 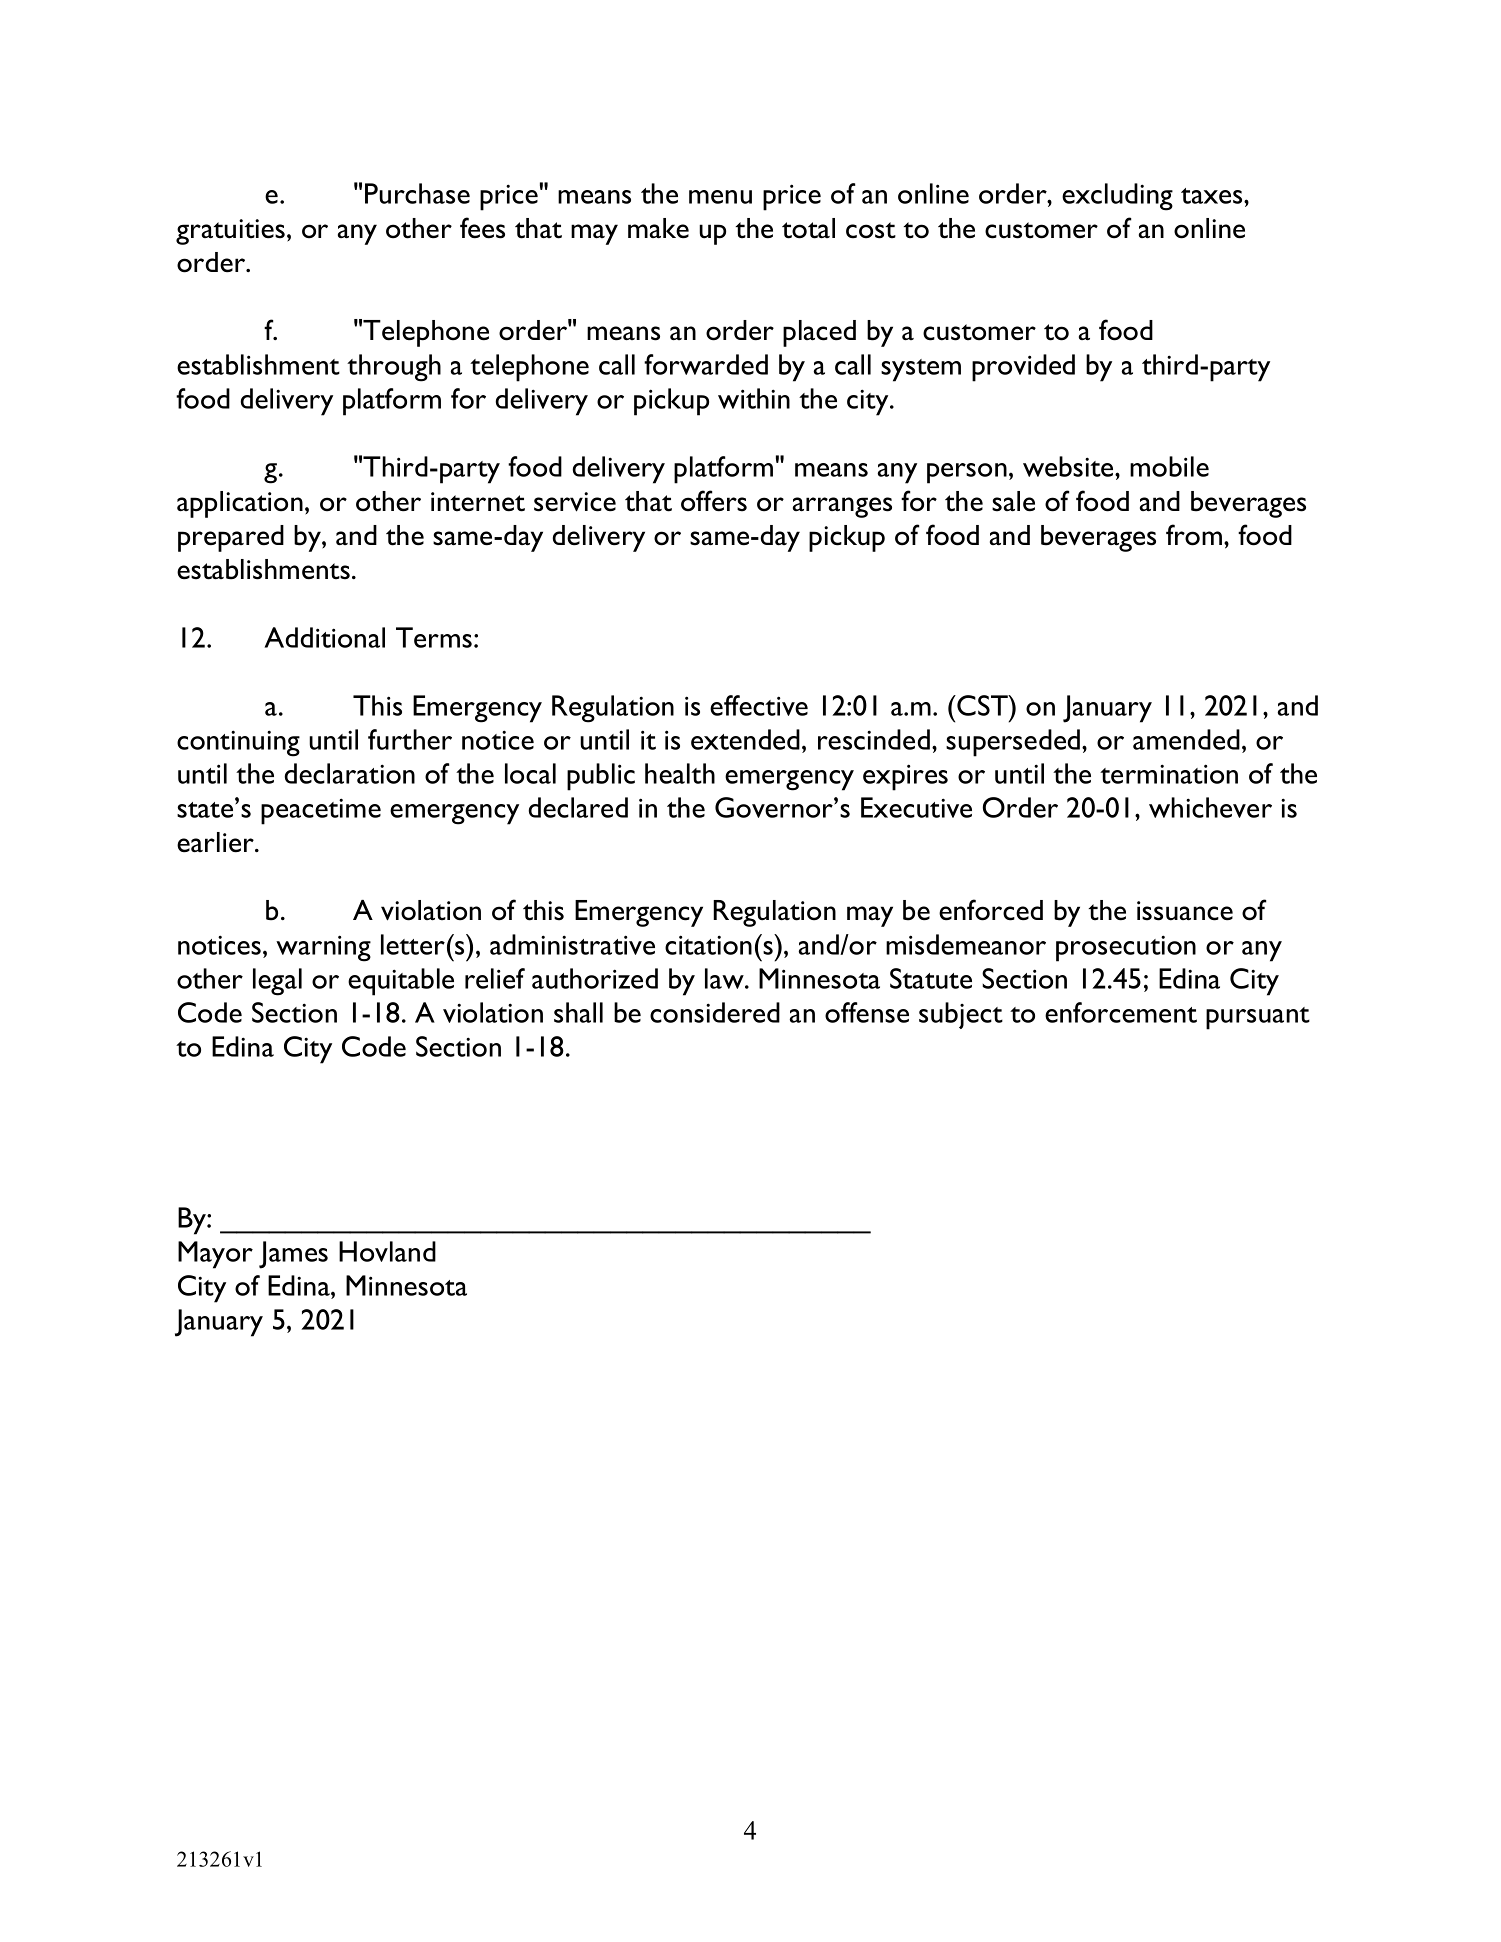 I want to click on excluding, so click(x=1117, y=197).
